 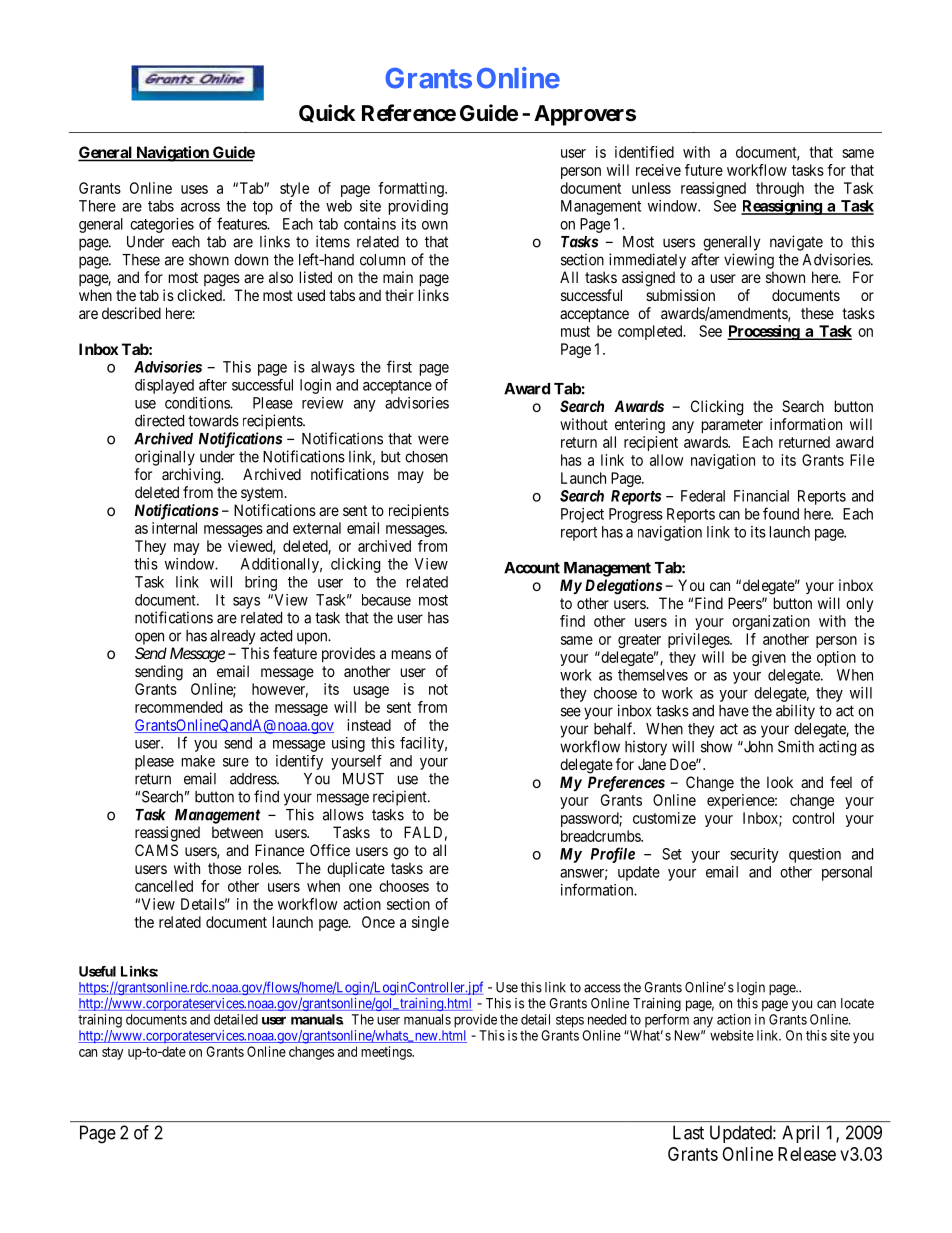 I want to click on security, so click(x=754, y=855).
